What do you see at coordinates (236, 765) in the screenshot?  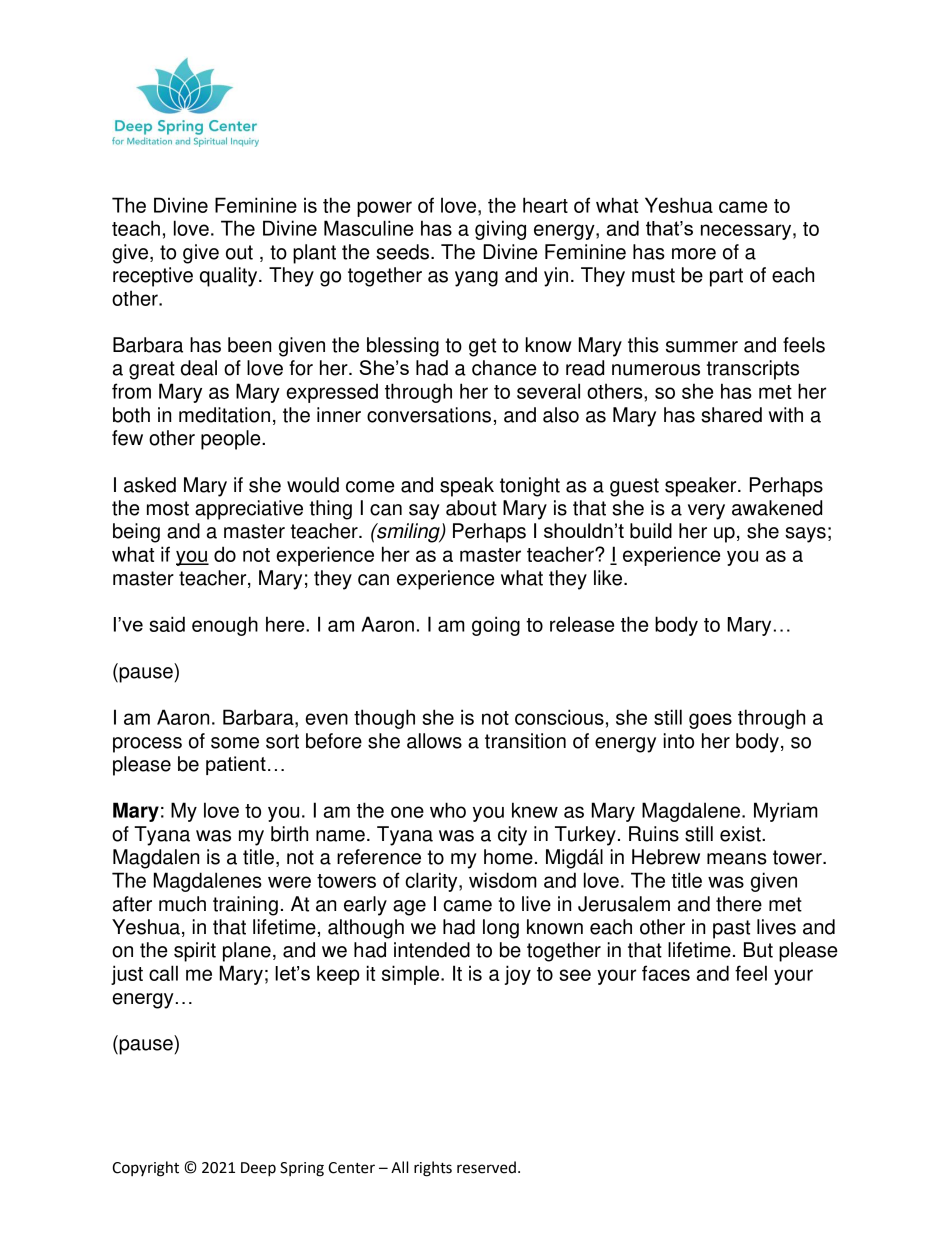 I see `patient` at bounding box center [236, 765].
